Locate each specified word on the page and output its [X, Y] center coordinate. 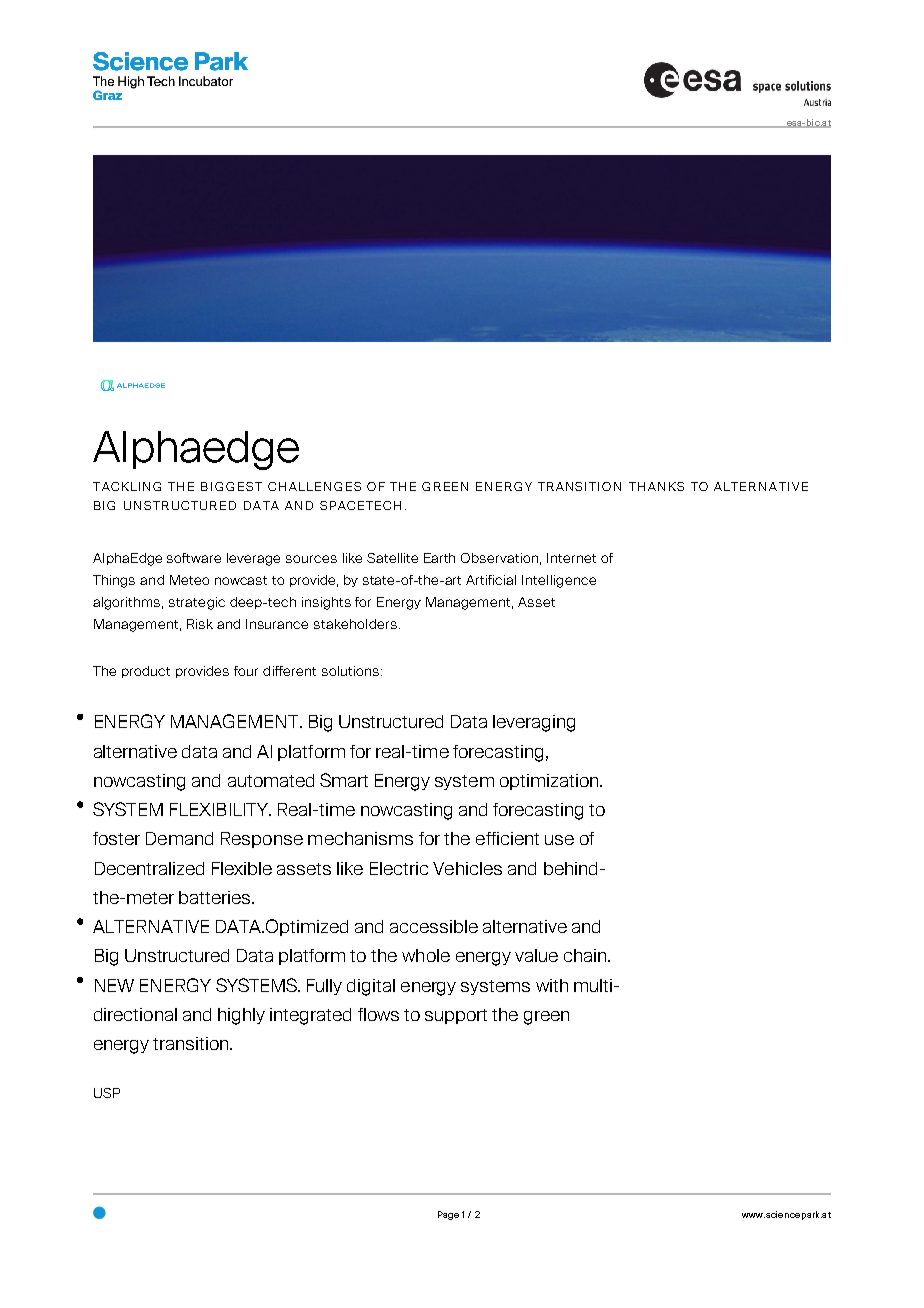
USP [107, 1093]
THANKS [656, 486]
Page [448, 1215]
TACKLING [127, 486]
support [456, 1016]
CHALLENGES [314, 486]
